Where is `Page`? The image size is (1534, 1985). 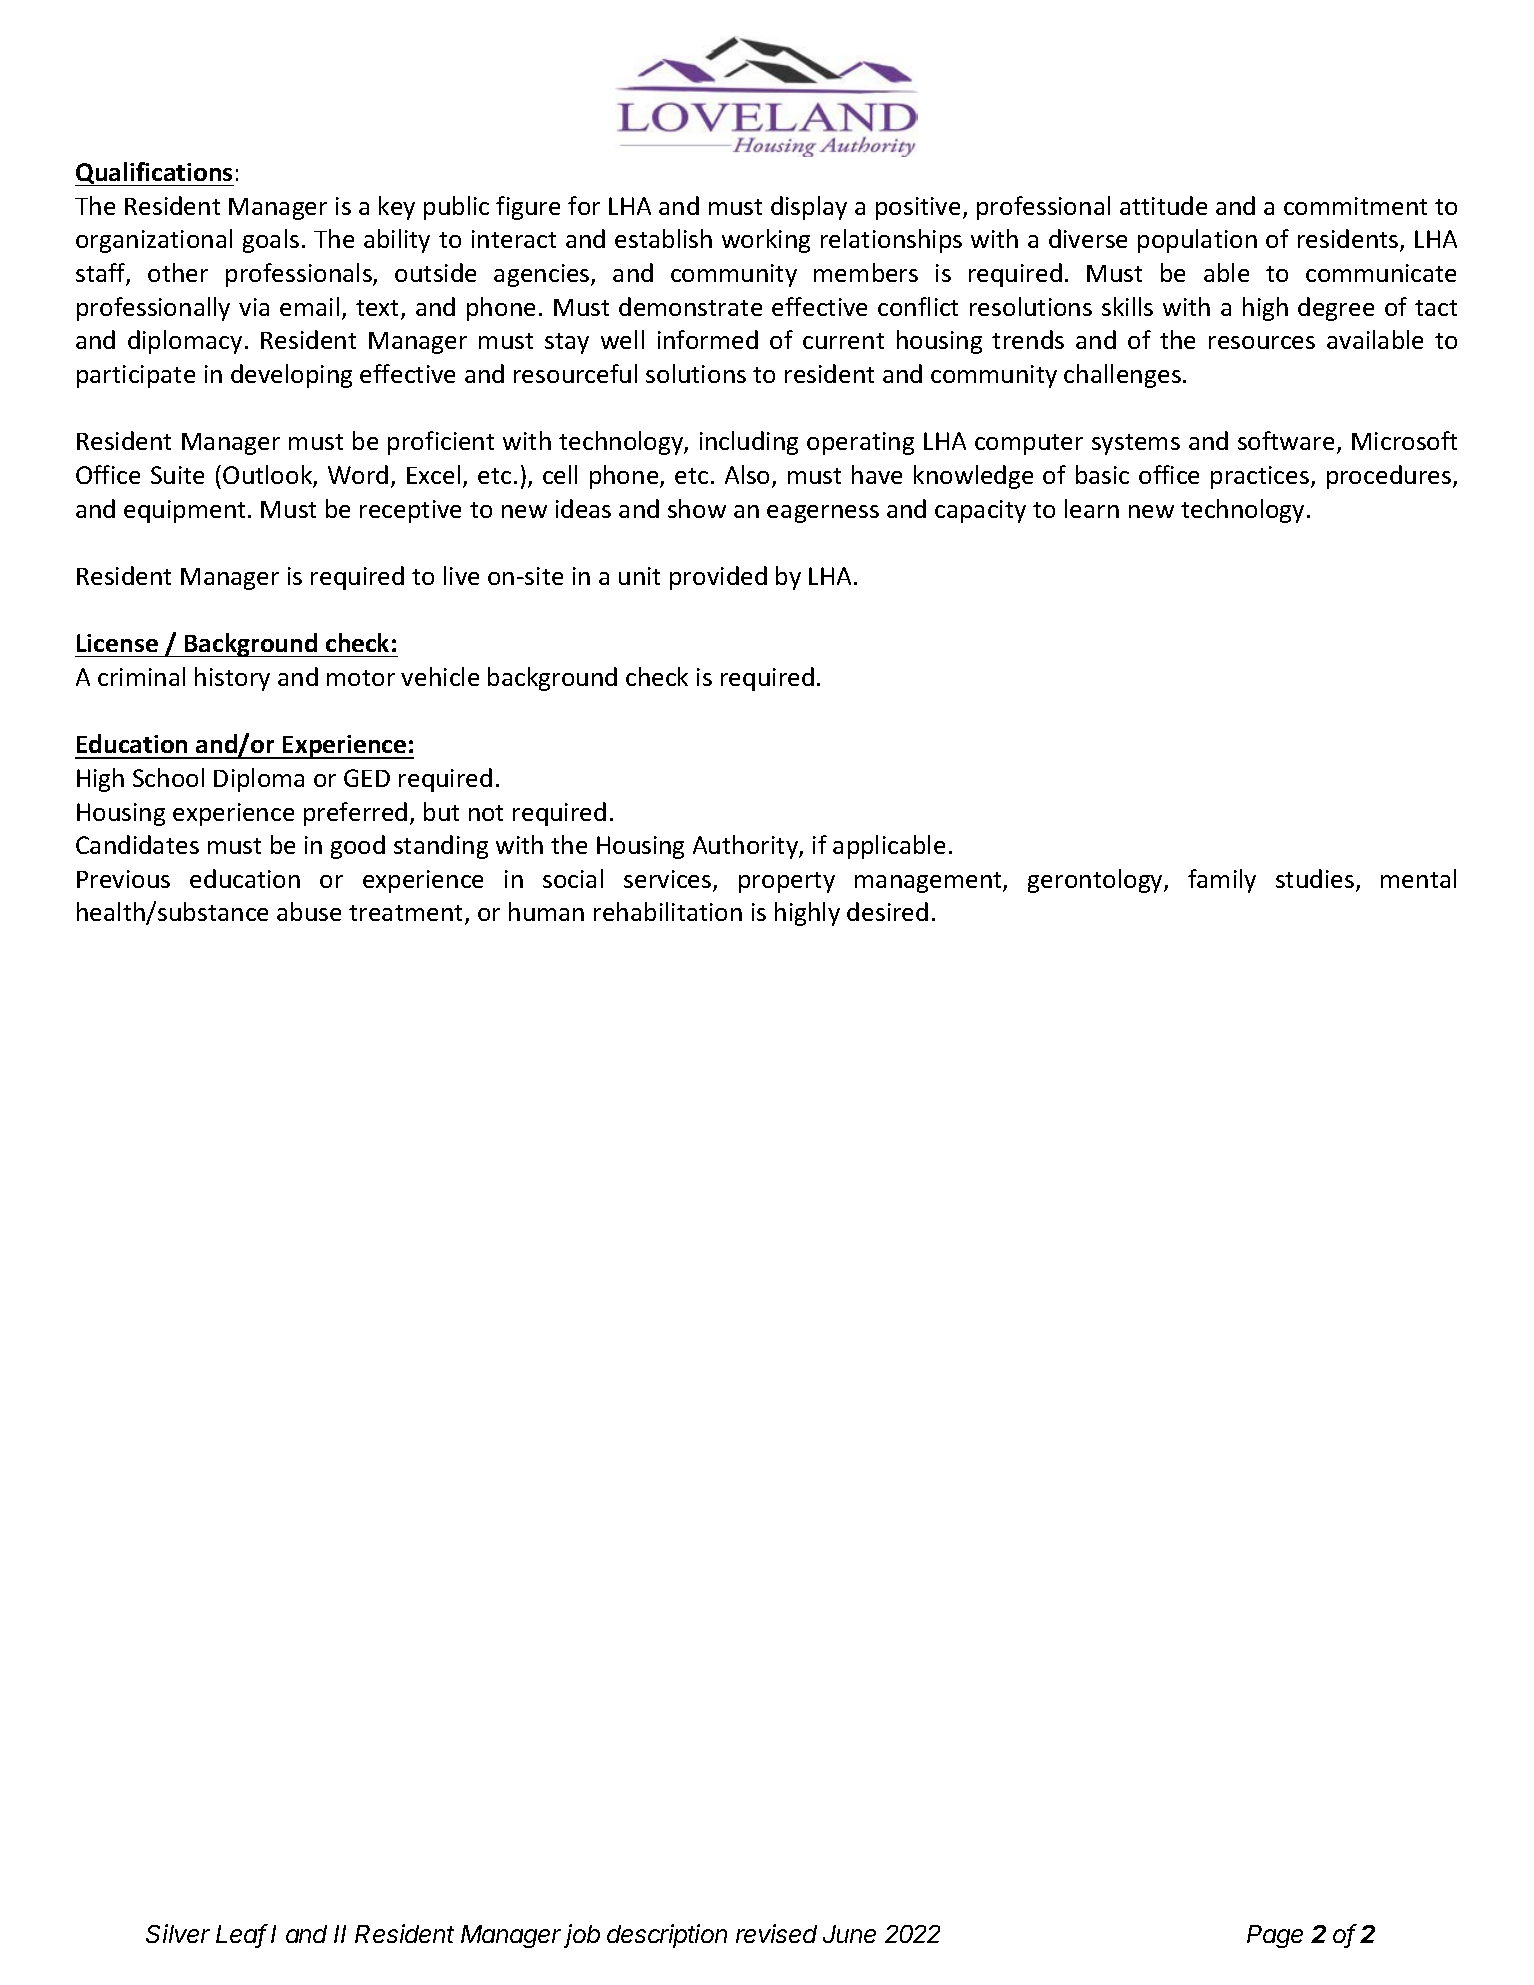 Page is located at coordinates (1275, 1936).
